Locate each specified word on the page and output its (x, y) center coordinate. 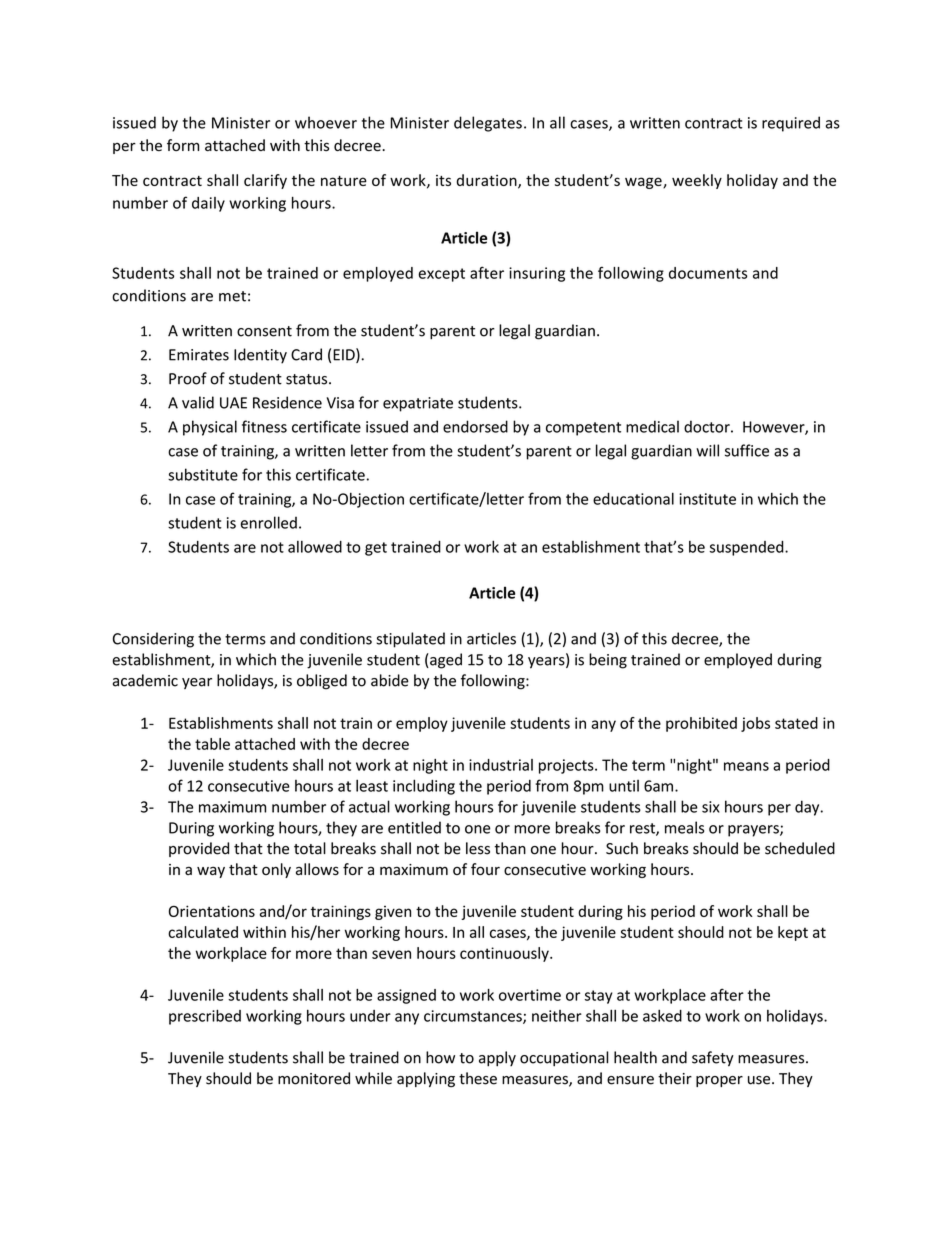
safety (713, 1059)
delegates (488, 124)
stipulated (410, 640)
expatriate (418, 404)
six (711, 807)
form (183, 145)
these (478, 1078)
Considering (153, 640)
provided (199, 849)
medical (652, 426)
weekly (697, 181)
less (478, 848)
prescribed (205, 1017)
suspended (747, 548)
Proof (188, 378)
